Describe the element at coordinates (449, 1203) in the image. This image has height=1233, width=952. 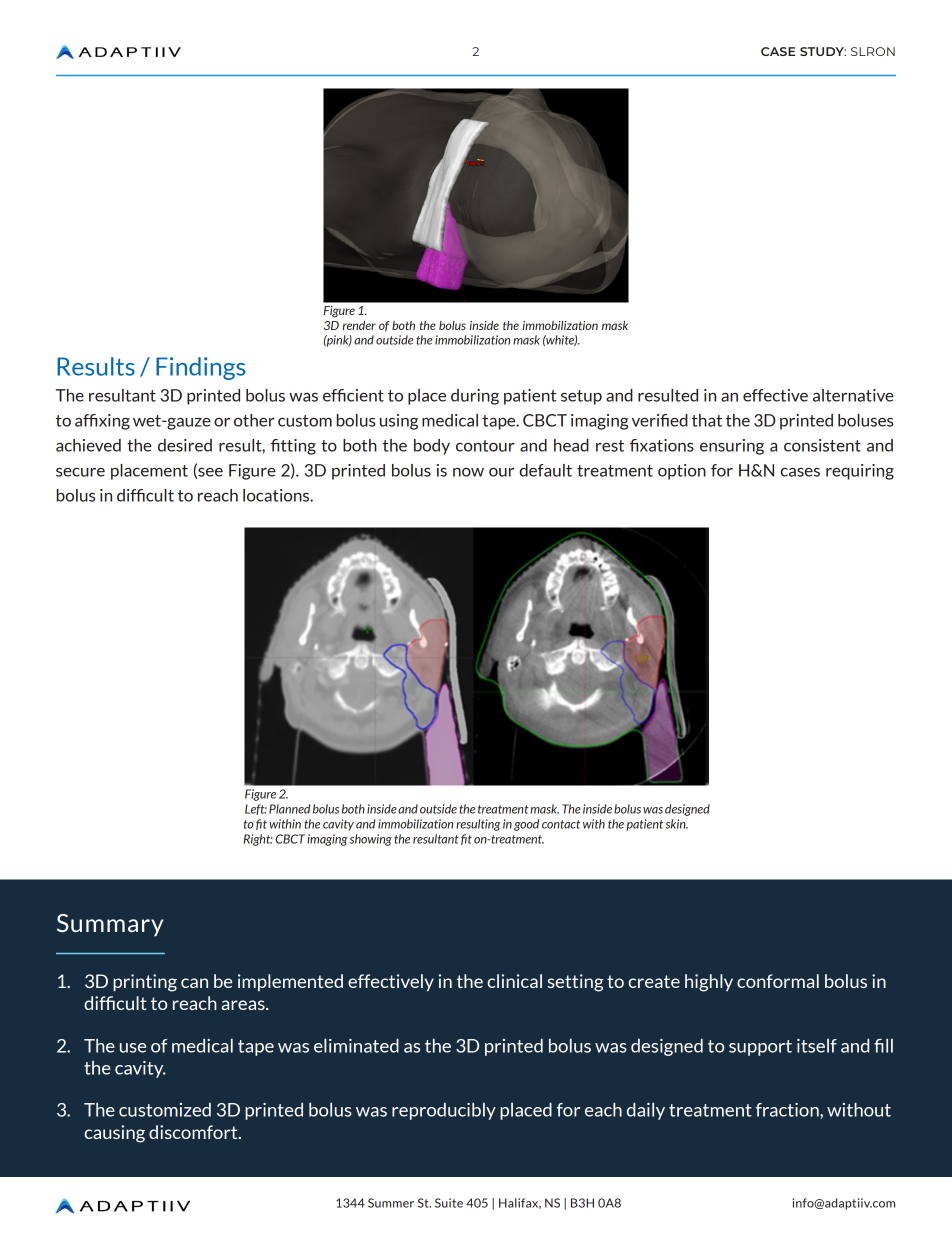
I see `Suite` at that location.
